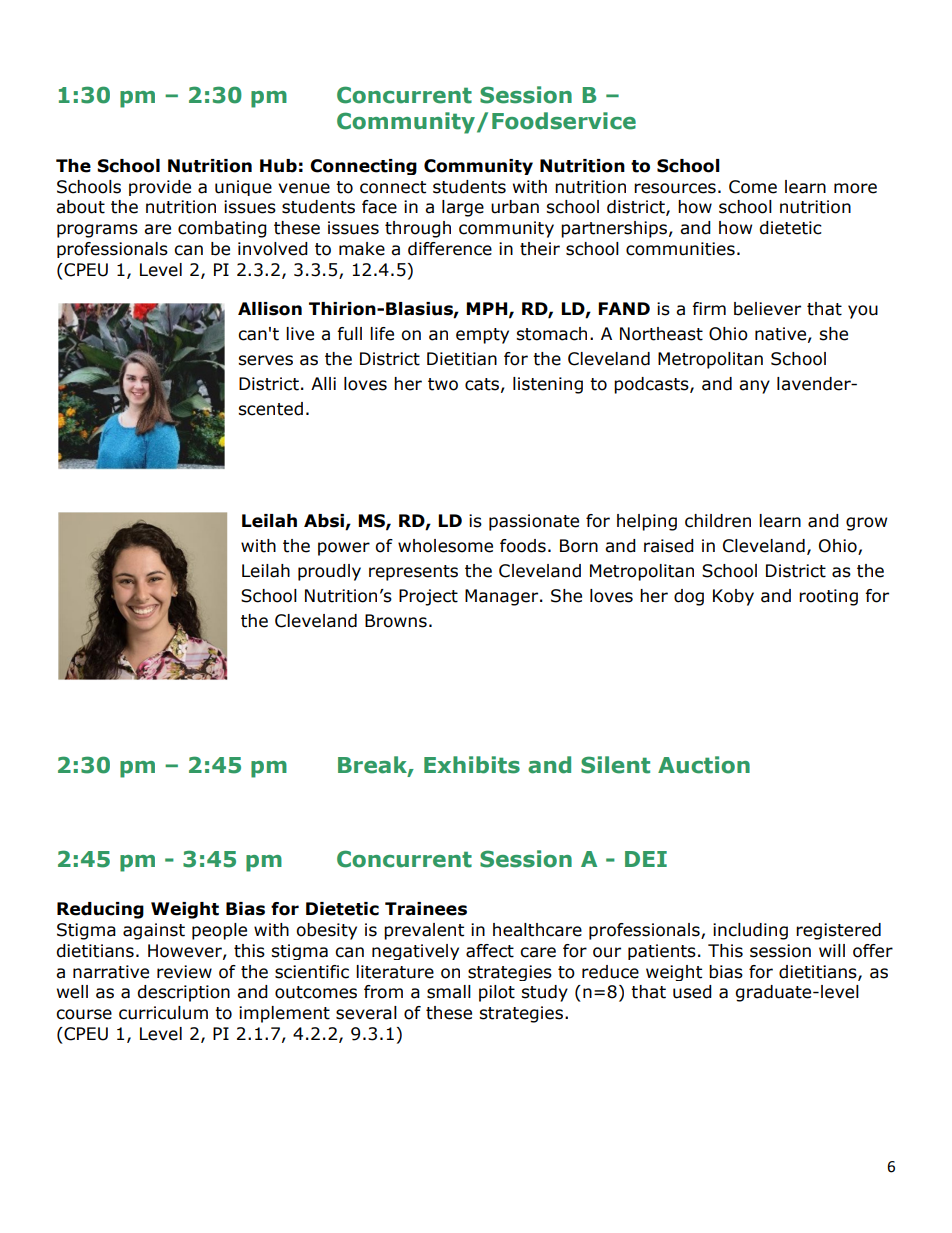 This document has width=952, height=1233. I want to click on Auction, so click(704, 765).
